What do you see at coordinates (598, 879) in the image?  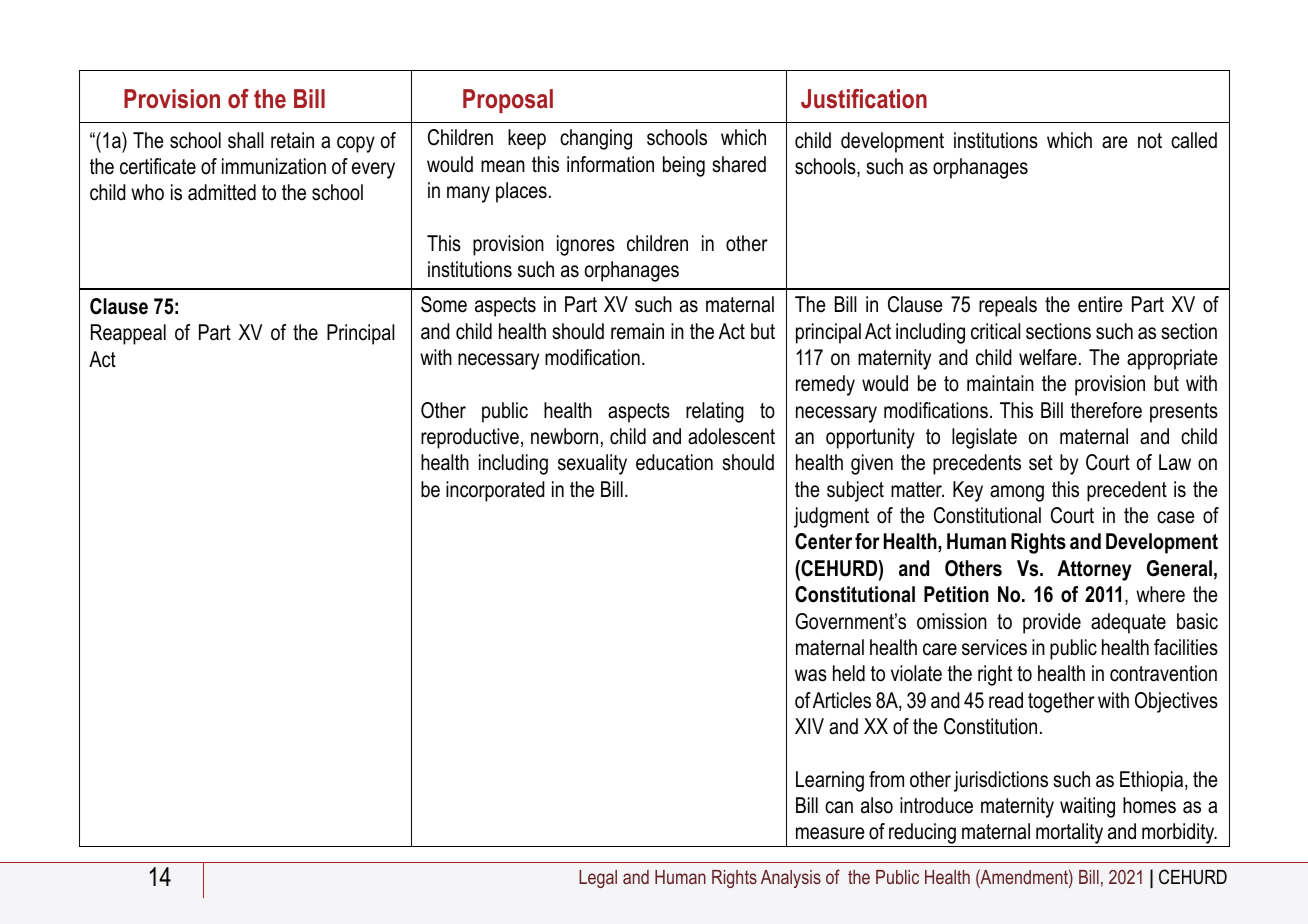 I see `Legal` at bounding box center [598, 879].
